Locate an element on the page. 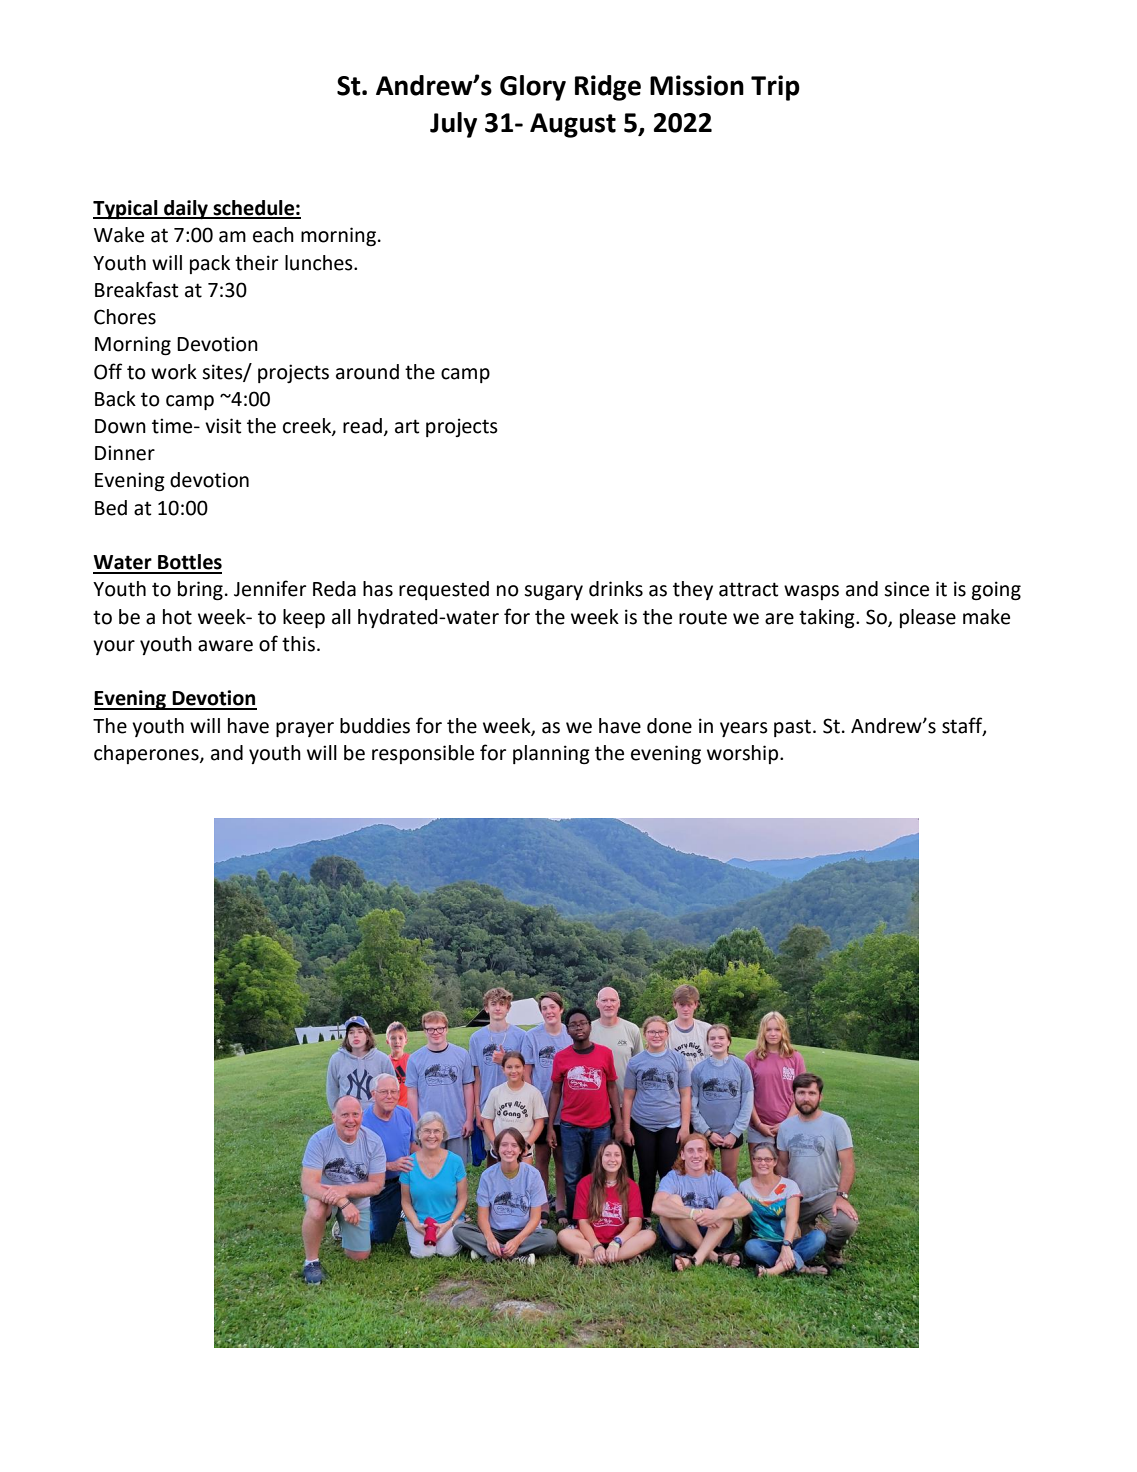 The width and height of the document is (1137, 1472). wasps is located at coordinates (811, 592).
